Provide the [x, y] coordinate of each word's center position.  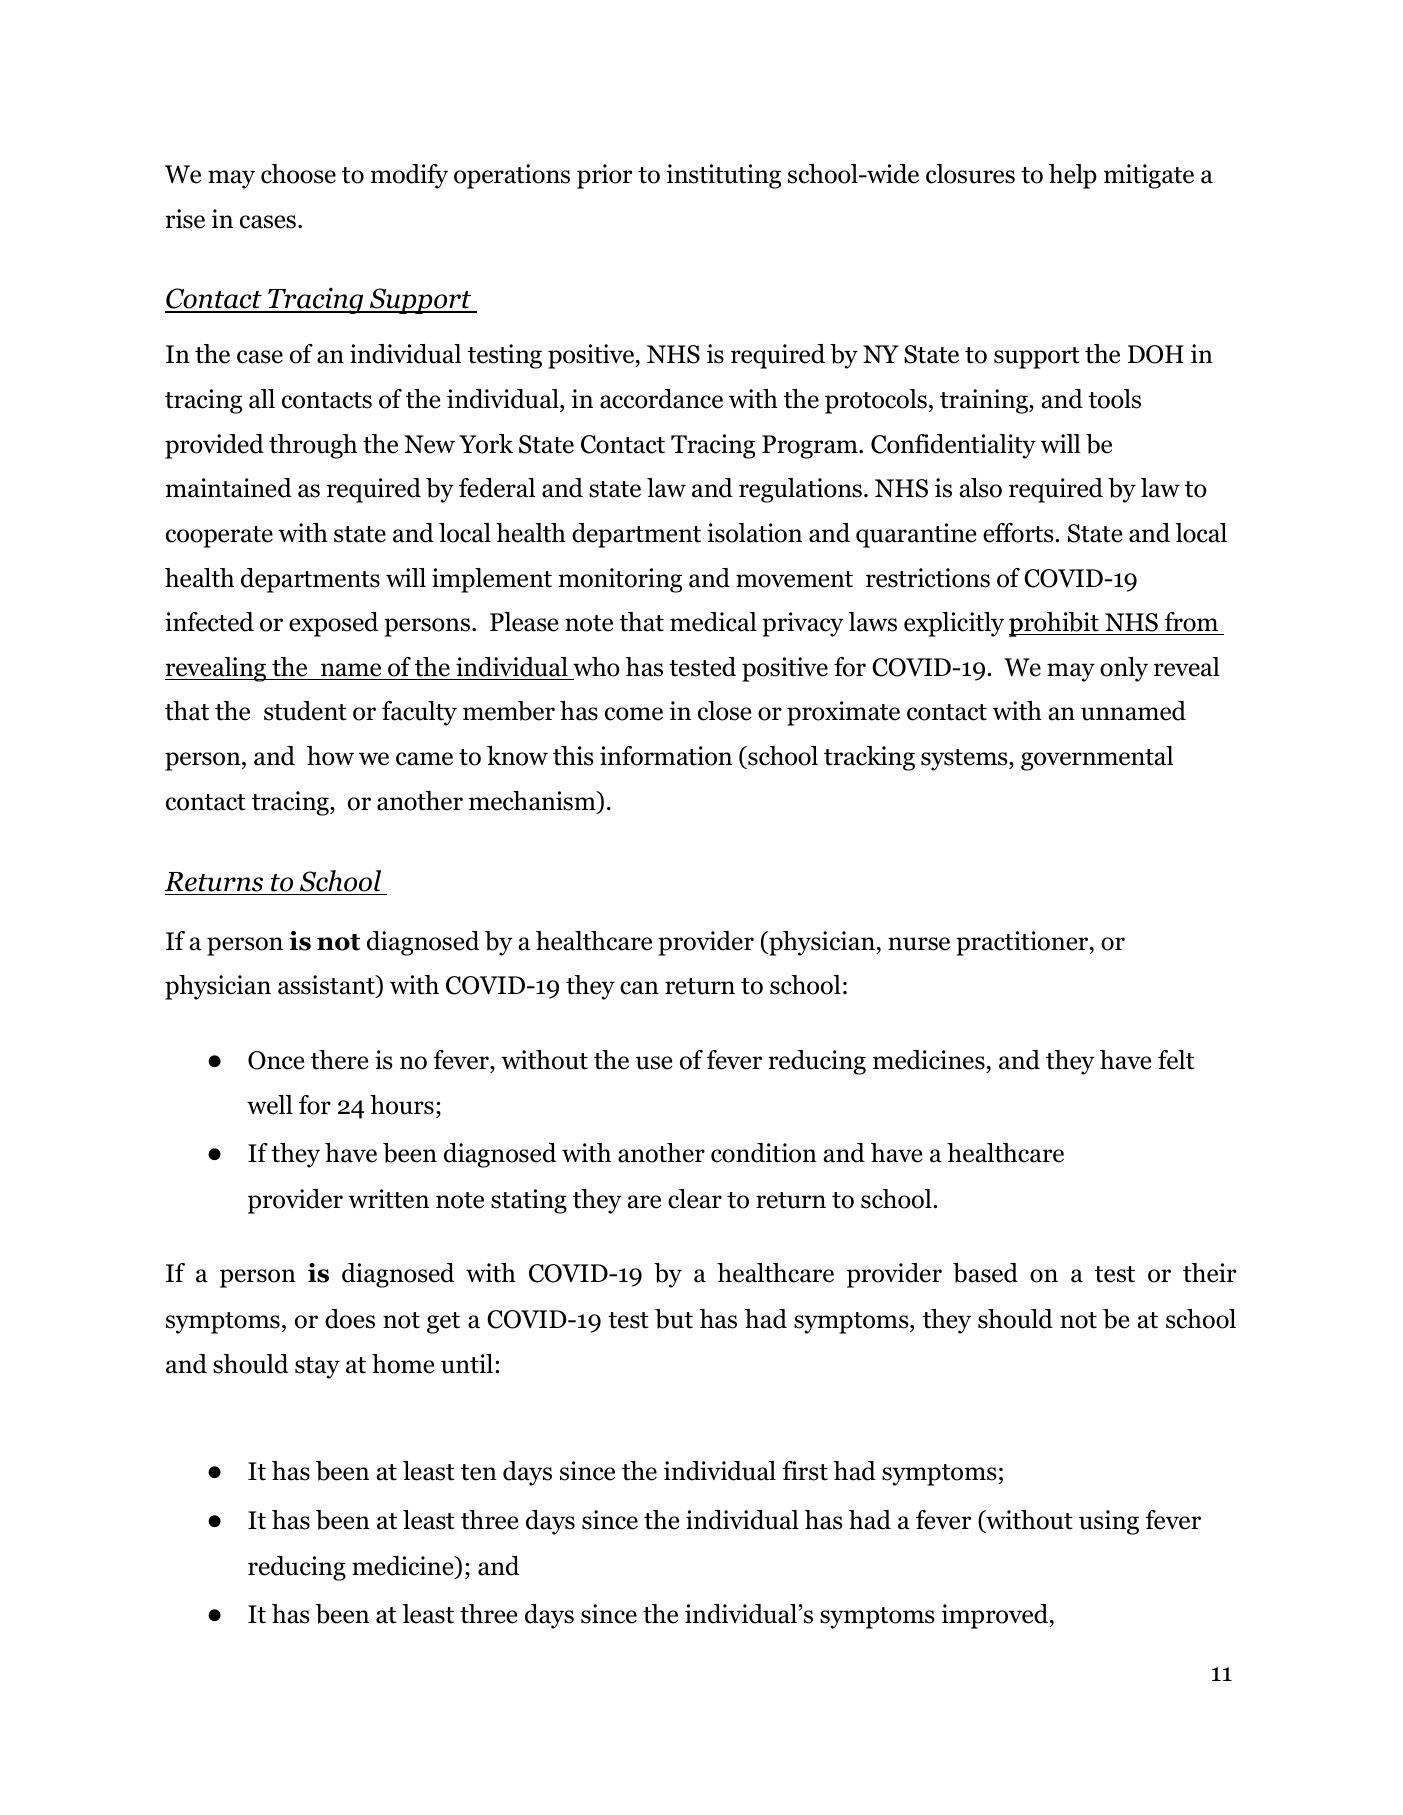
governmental [1097, 758]
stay [317, 1368]
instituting [724, 176]
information [666, 756]
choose [298, 174]
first [805, 1471]
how [330, 756]
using [1109, 1522]
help [1073, 176]
